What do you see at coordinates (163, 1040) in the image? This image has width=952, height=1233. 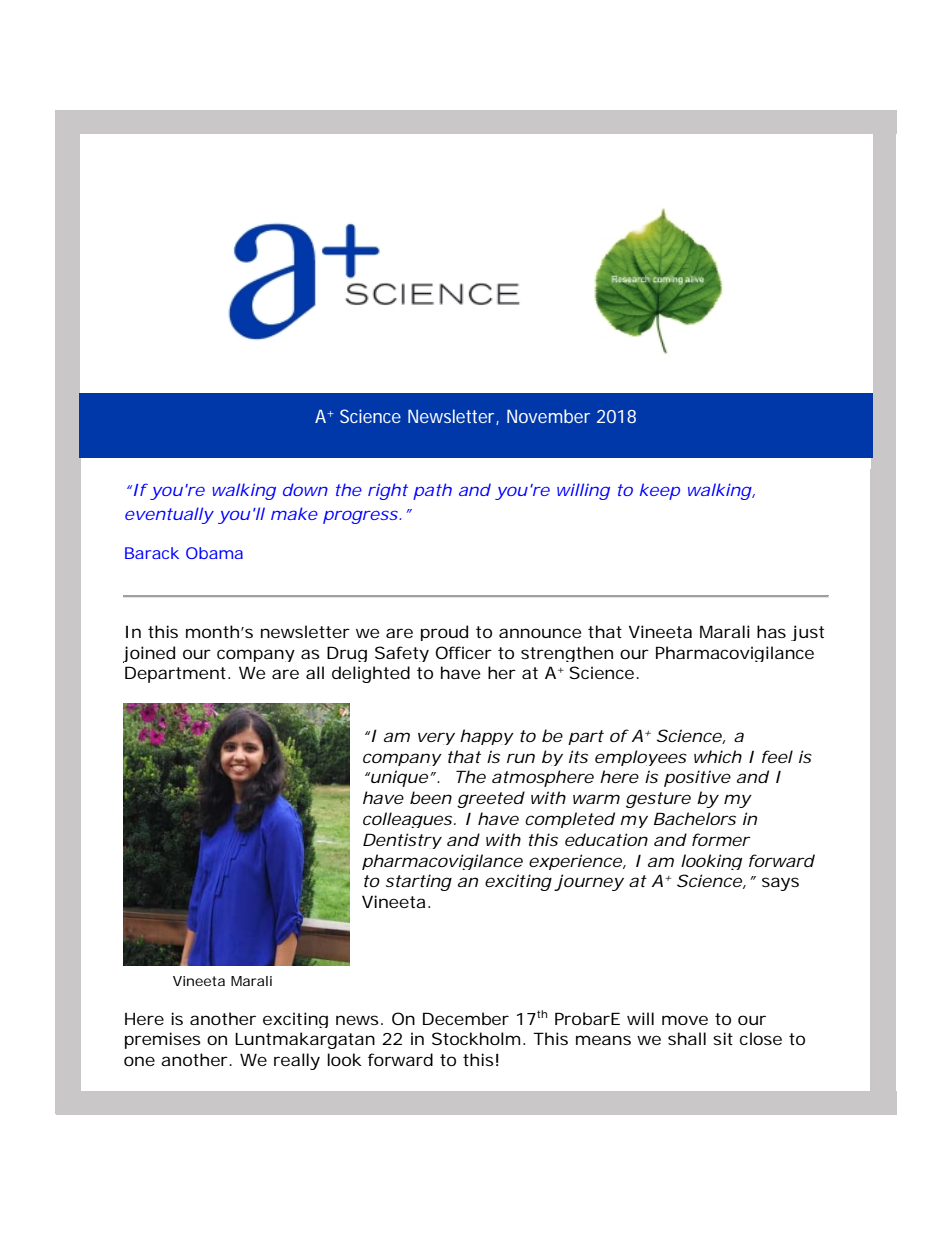 I see `premises` at bounding box center [163, 1040].
